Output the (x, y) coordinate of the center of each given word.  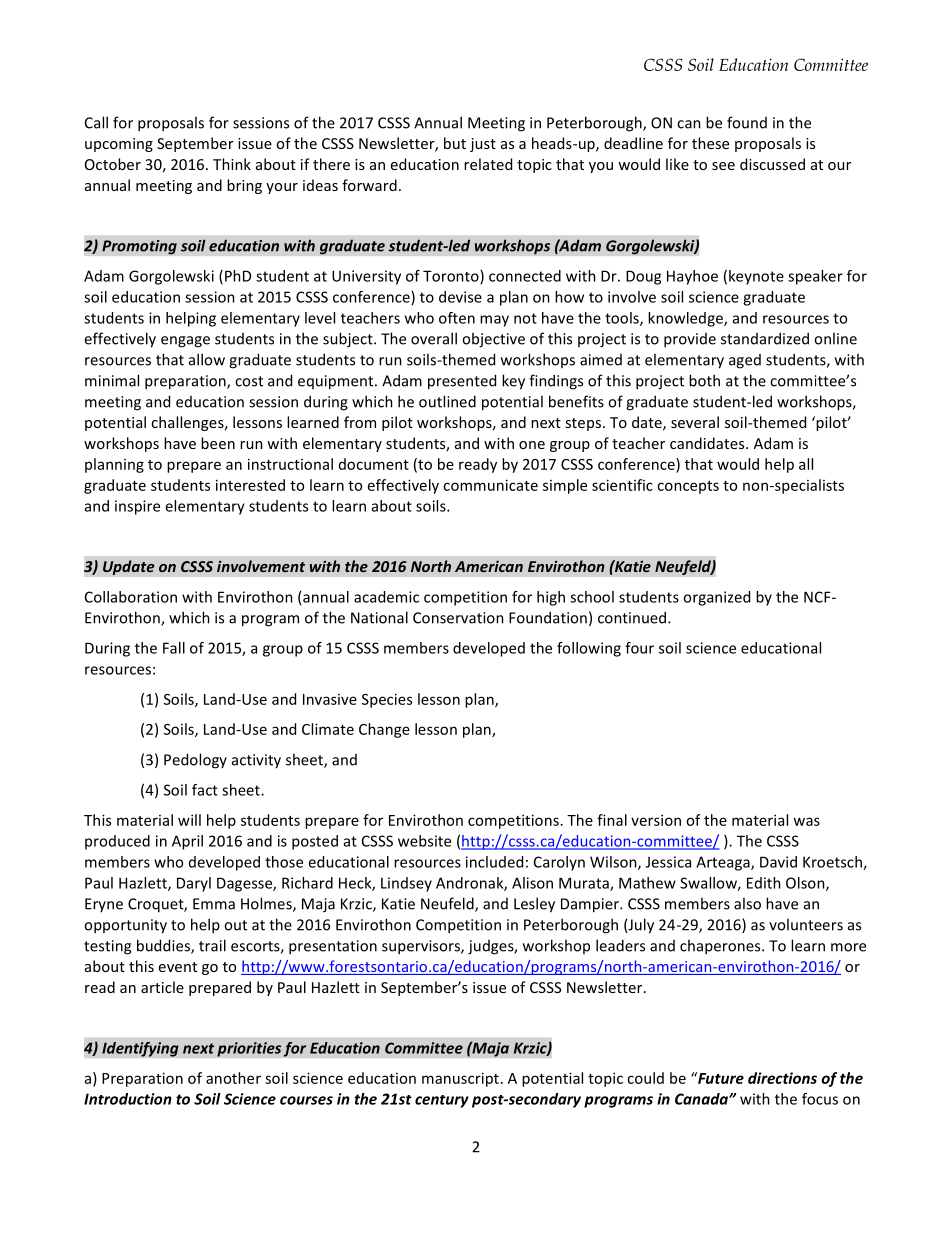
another (233, 1078)
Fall (174, 648)
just (483, 145)
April (187, 842)
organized (716, 598)
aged (745, 361)
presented (462, 382)
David (778, 862)
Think (232, 164)
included (494, 862)
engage (185, 342)
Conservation (458, 618)
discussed (772, 164)
